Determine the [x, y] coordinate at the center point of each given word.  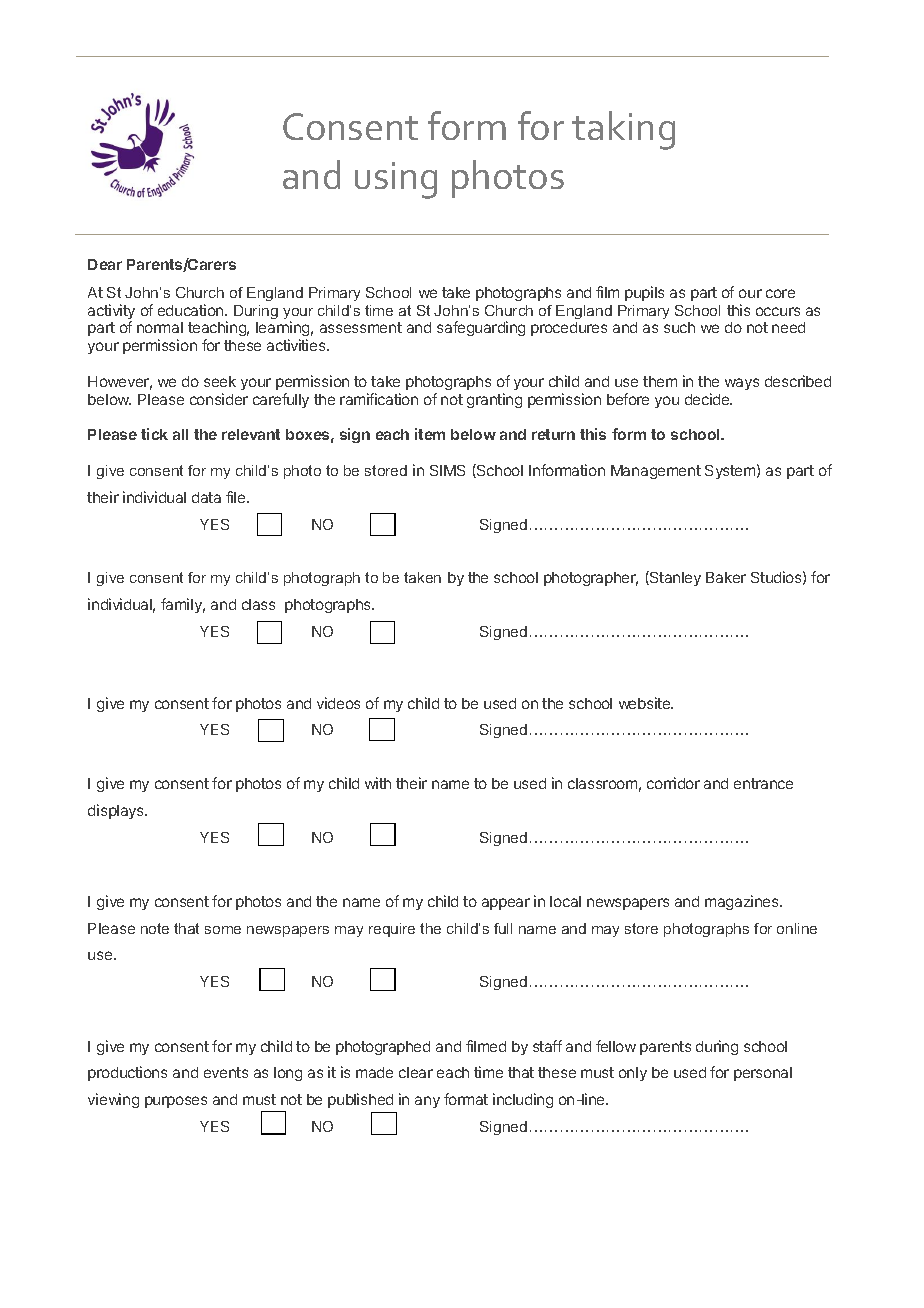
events [226, 1072]
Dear [105, 264]
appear [506, 904]
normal [160, 327]
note [155, 928]
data [206, 497]
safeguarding [481, 328]
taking [623, 130]
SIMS [447, 470]
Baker [726, 577]
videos [338, 703]
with [378, 783]
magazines [743, 902]
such [679, 327]
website [646, 703]
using [396, 180]
